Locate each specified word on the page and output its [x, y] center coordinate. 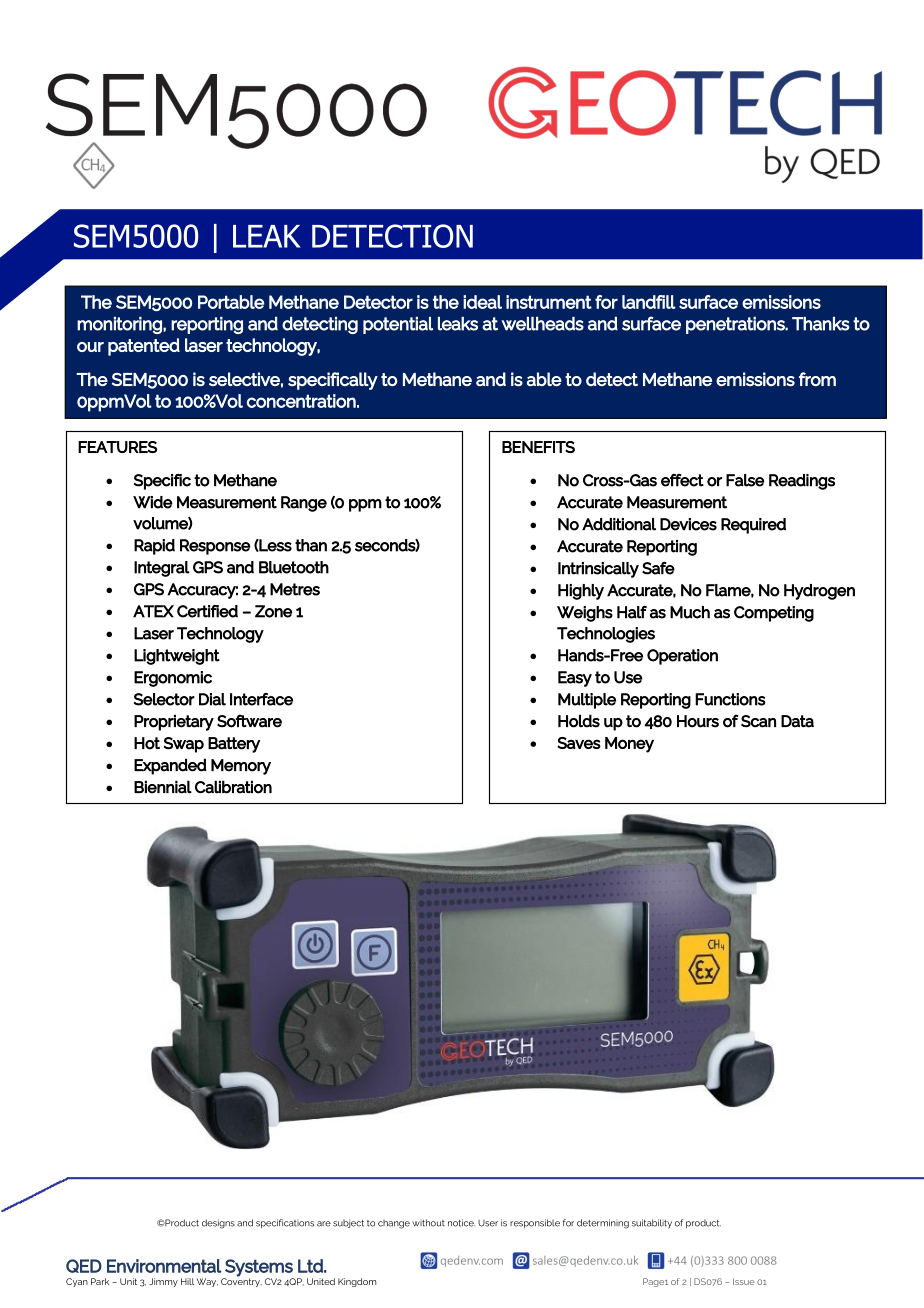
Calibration [233, 787]
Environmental [164, 1266]
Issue [744, 1281]
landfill [649, 302]
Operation [682, 657]
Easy [575, 679]
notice [461, 1223]
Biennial [163, 787]
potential [398, 325]
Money [629, 745]
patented [144, 347]
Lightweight [177, 657]
